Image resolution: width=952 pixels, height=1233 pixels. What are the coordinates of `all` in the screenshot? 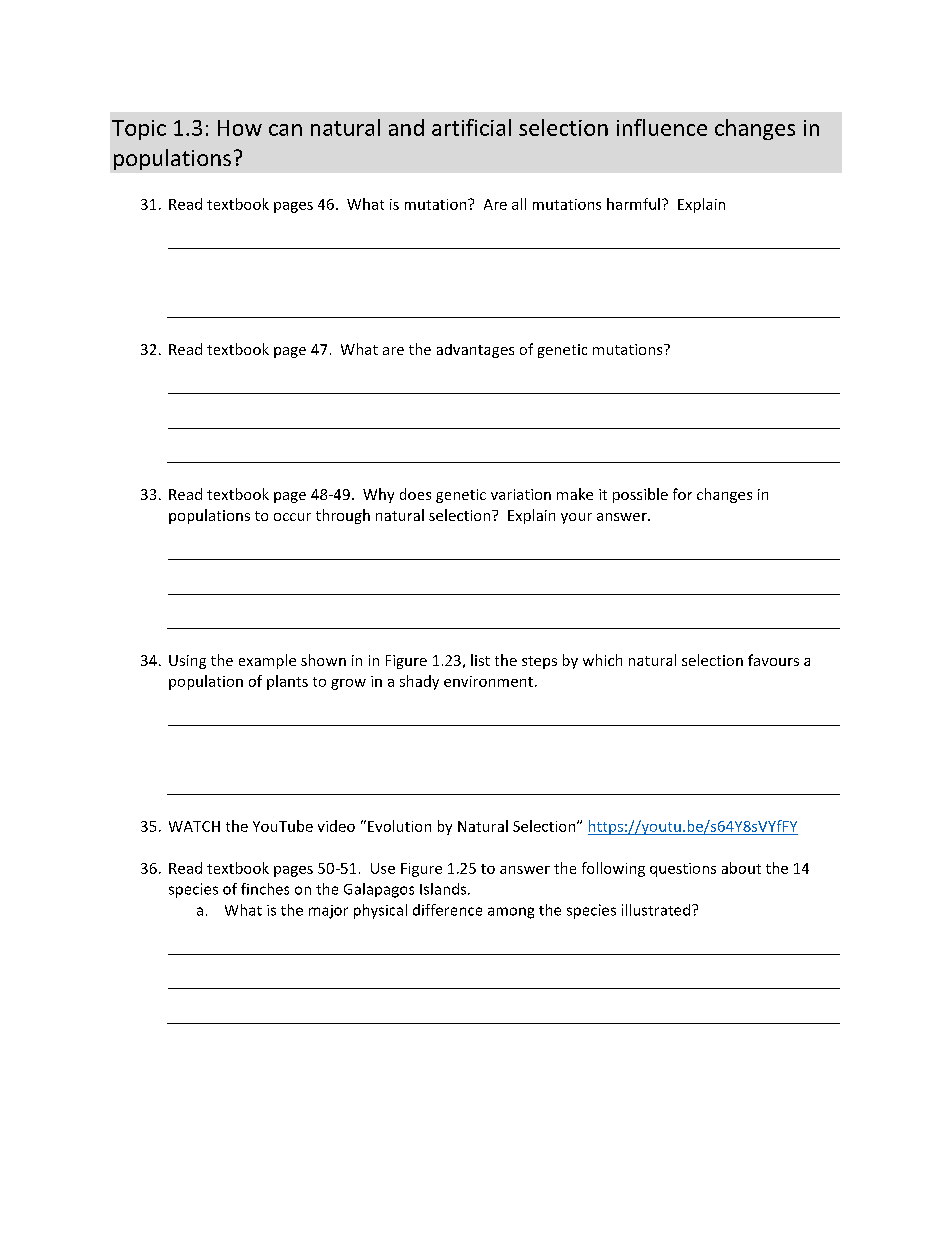 It's located at (519, 204).
